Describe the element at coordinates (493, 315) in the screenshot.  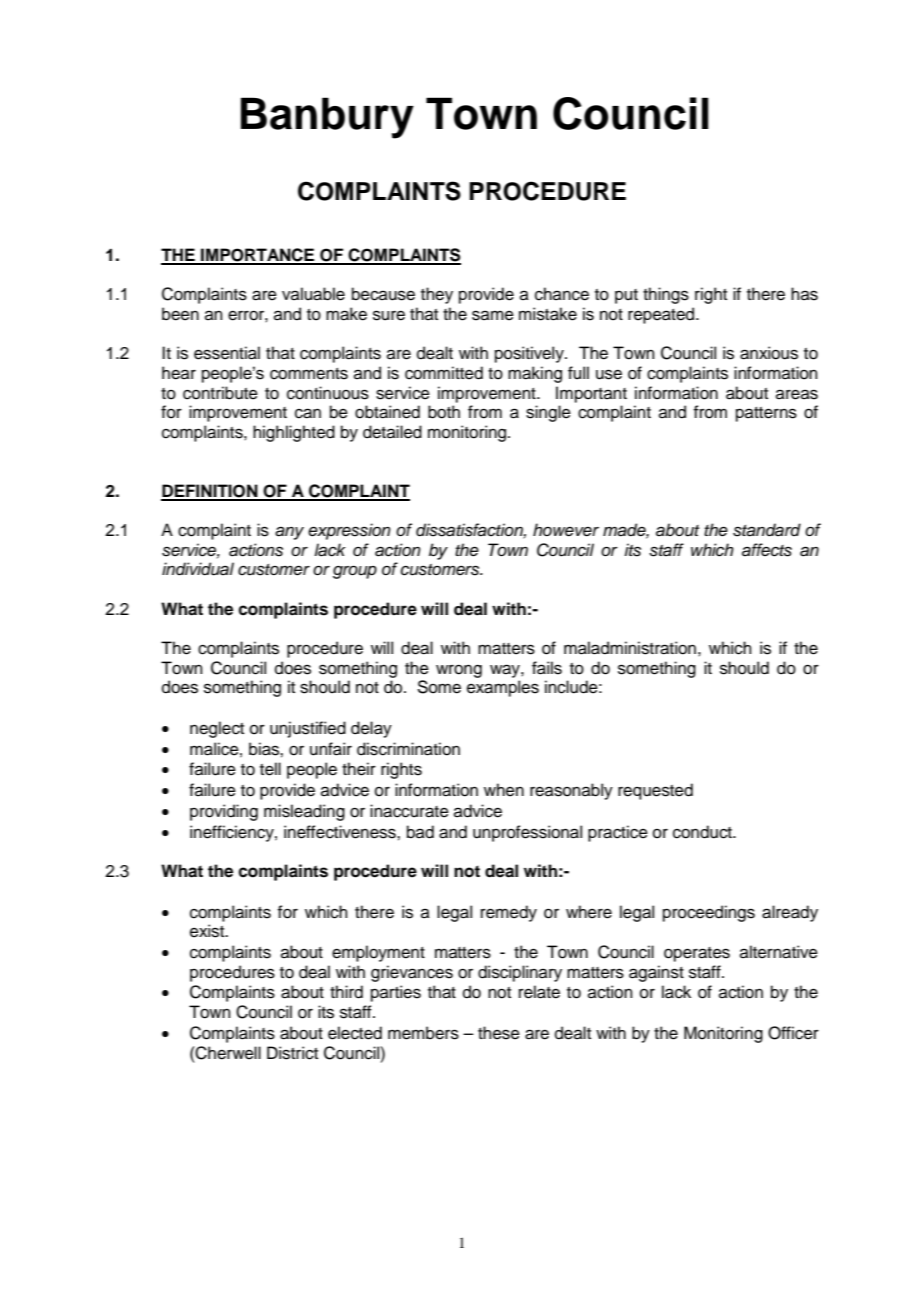
I see `same` at that location.
